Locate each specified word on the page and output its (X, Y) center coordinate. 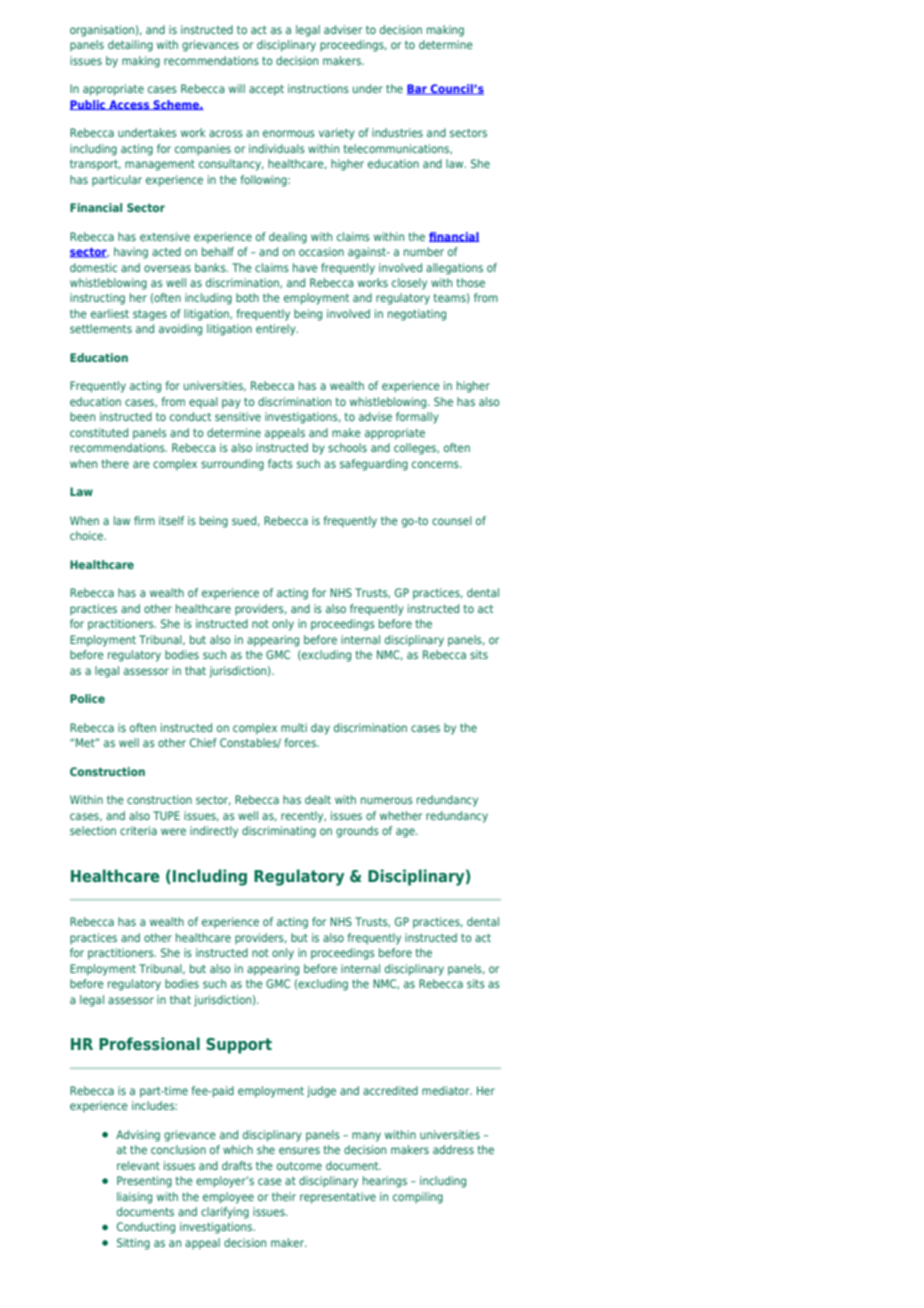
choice (88, 535)
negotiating (417, 315)
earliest (110, 313)
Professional (149, 1043)
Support (239, 1046)
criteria (138, 830)
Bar (418, 89)
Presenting (144, 1182)
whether (401, 815)
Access (129, 105)
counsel (452, 520)
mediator (447, 1090)
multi (294, 727)
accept (266, 90)
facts (280, 463)
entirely (277, 330)
